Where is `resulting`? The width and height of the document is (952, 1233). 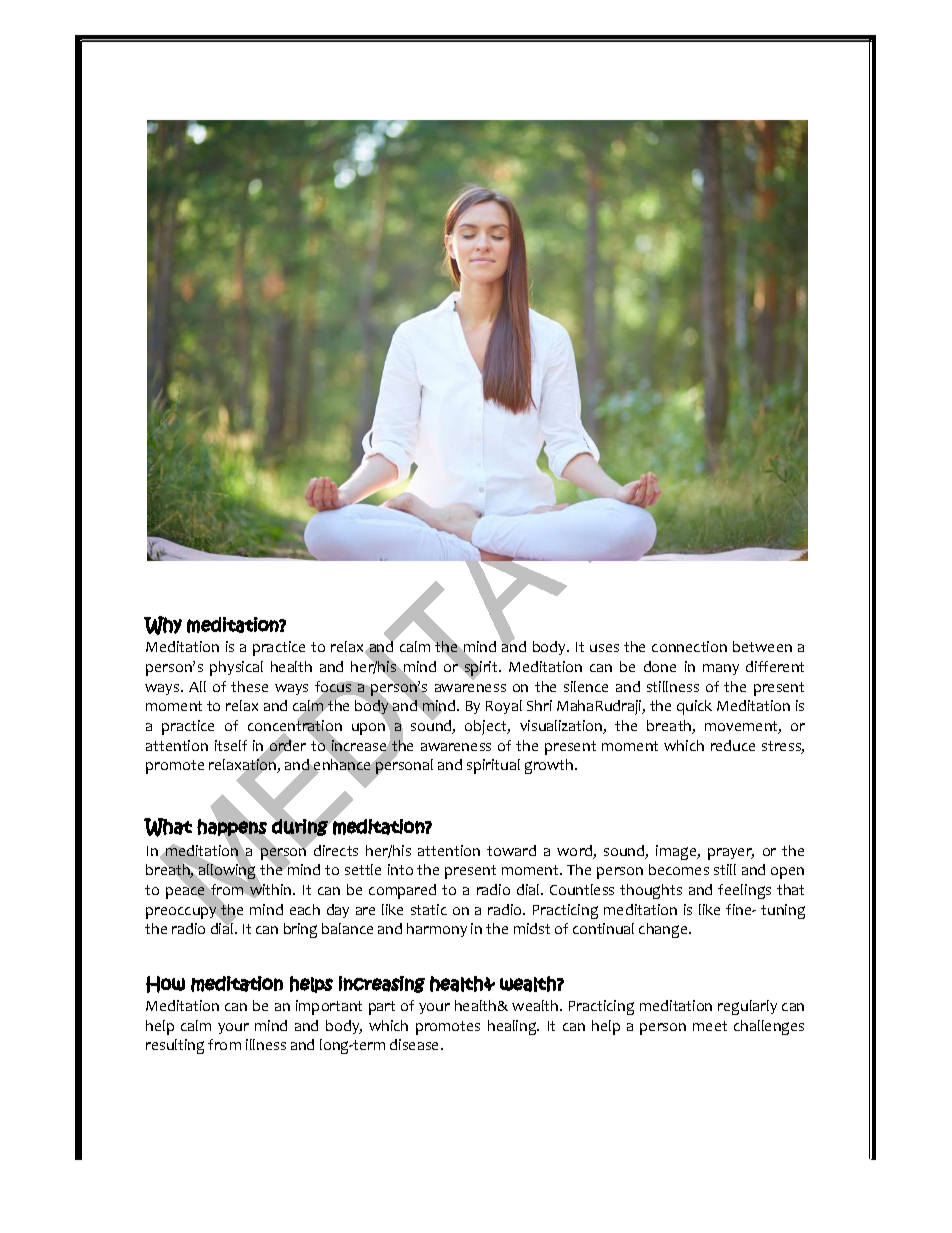
resulting is located at coordinates (175, 1046).
